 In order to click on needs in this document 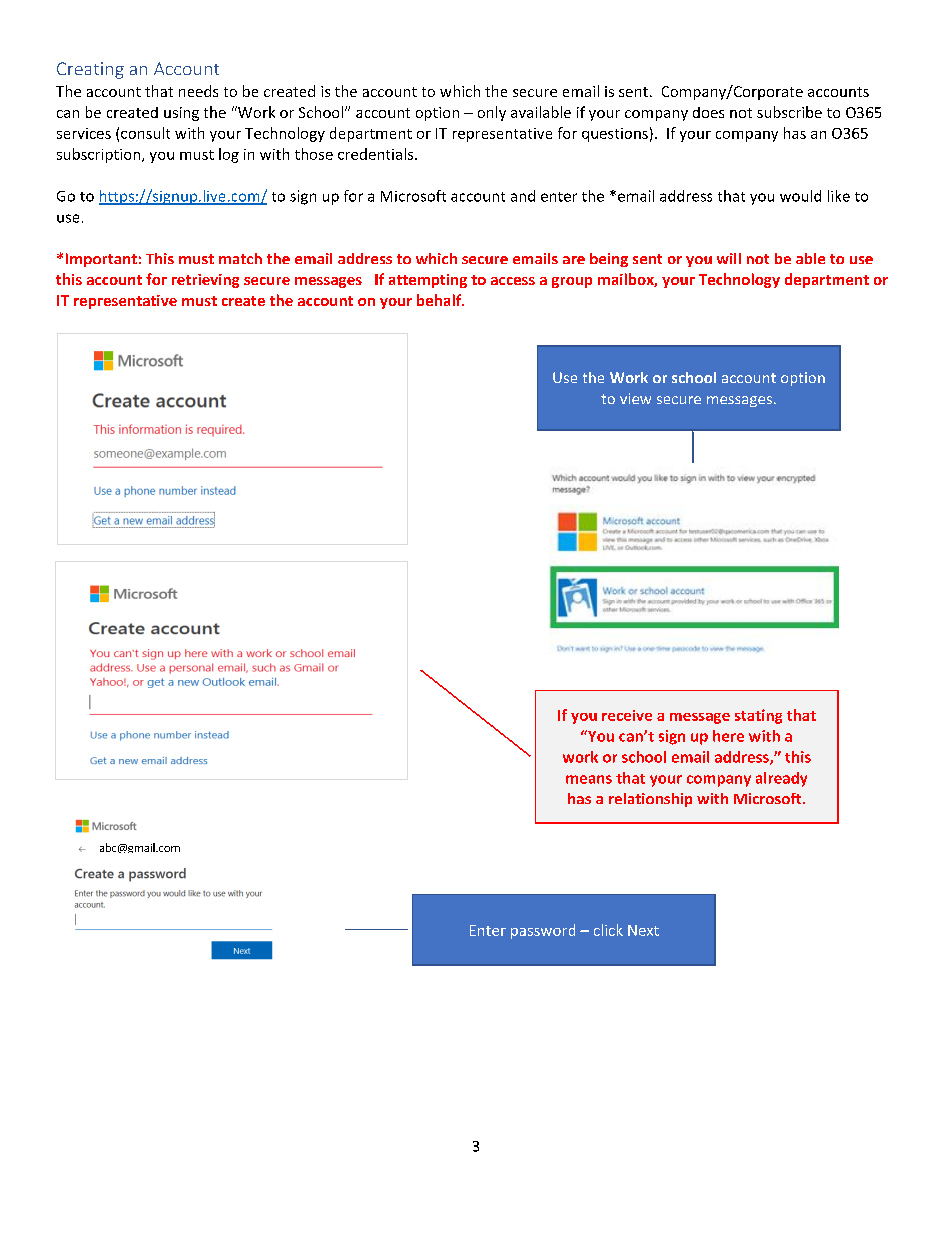, I will do `click(198, 91)`.
